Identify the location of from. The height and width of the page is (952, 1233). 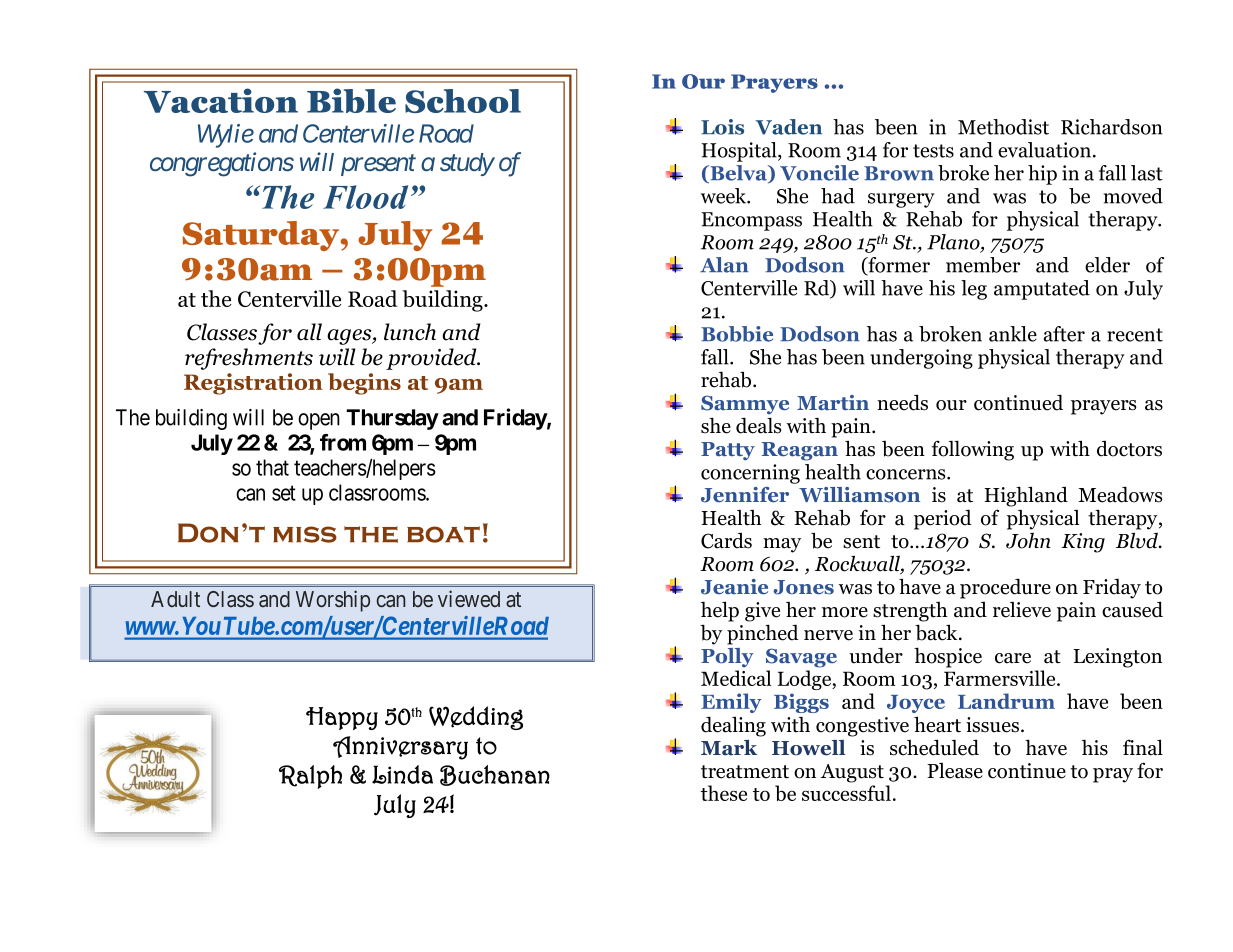
(343, 442).
